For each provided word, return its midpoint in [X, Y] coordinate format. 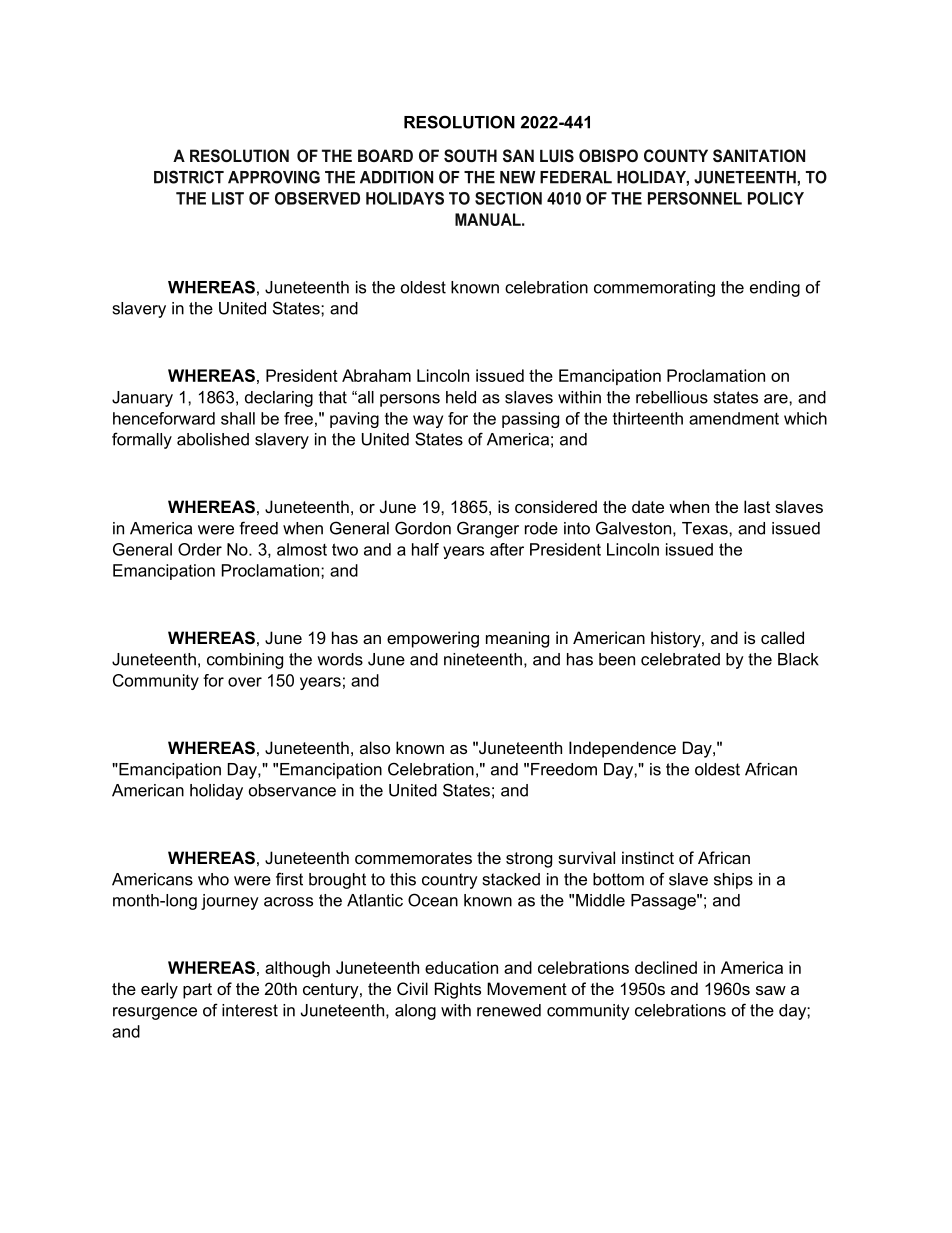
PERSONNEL [695, 198]
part [197, 991]
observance [292, 790]
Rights [458, 990]
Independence [622, 749]
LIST [228, 198]
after [507, 549]
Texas [706, 528]
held [461, 397]
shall [238, 418]
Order [200, 549]
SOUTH [470, 155]
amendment [734, 418]
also [375, 747]
